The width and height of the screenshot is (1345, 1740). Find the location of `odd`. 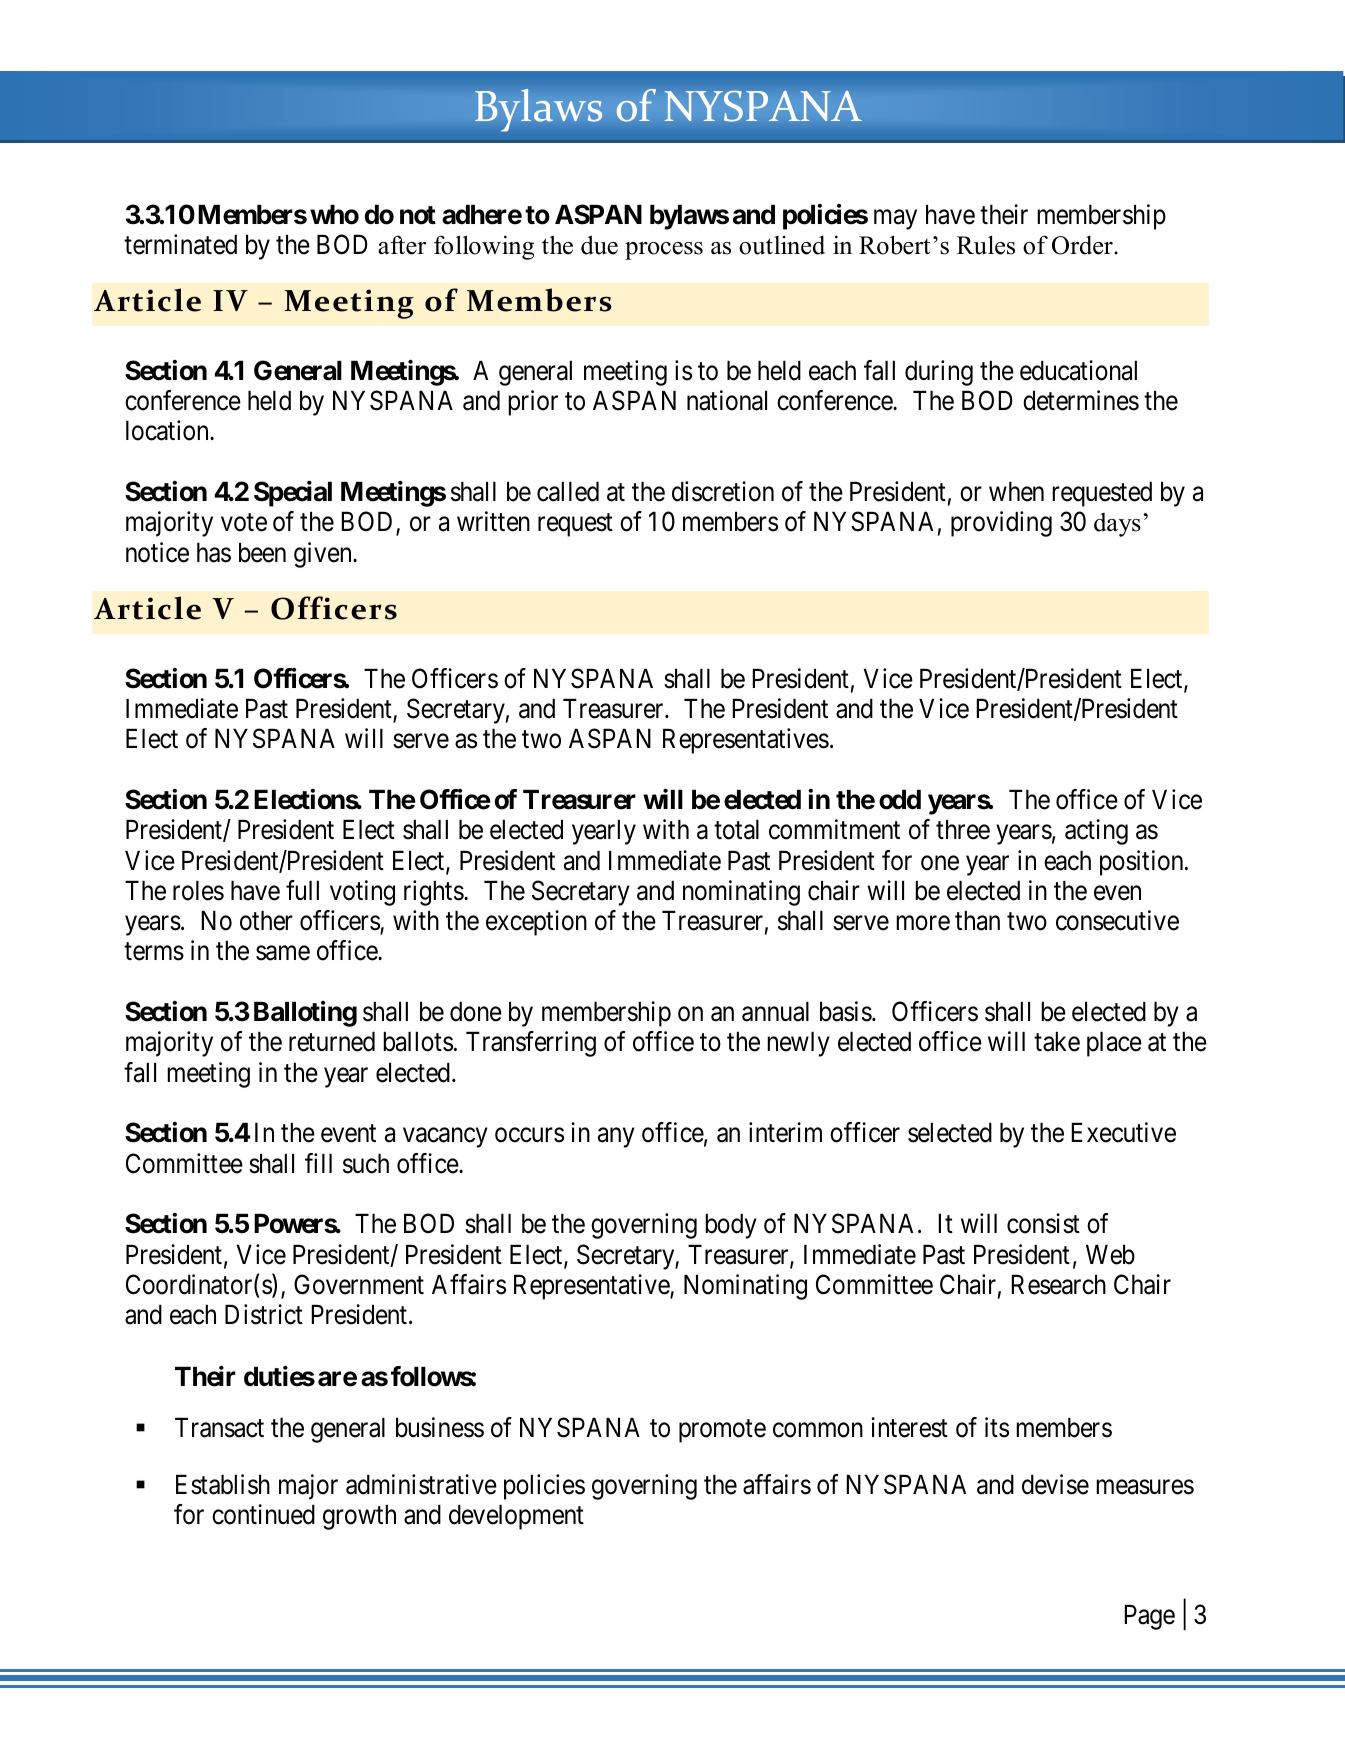

odd is located at coordinates (900, 800).
